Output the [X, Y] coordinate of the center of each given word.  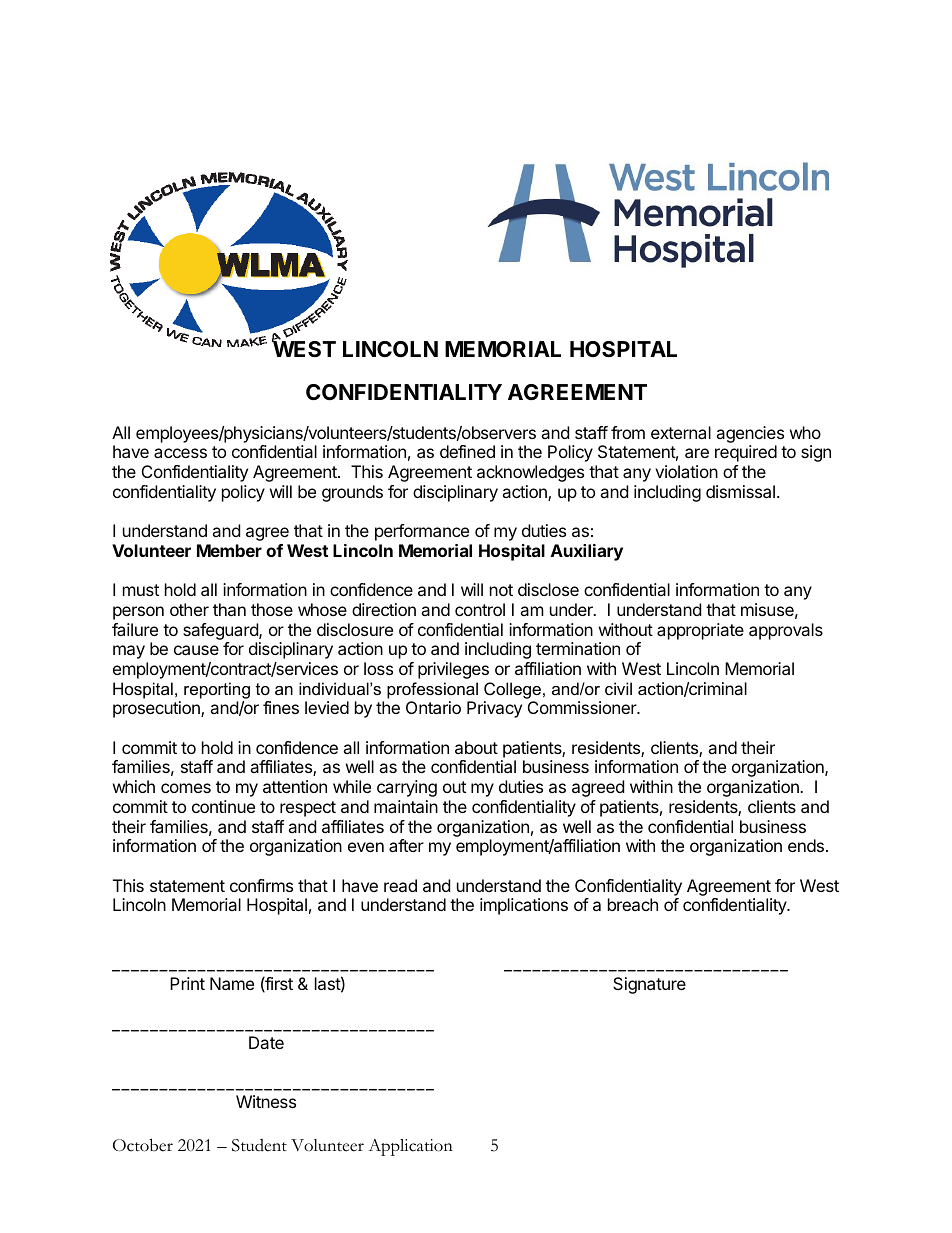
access [180, 453]
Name [232, 983]
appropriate [700, 631]
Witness [266, 1101]
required [746, 453]
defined [467, 451]
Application [410, 1147]
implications [524, 906]
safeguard [221, 631]
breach [633, 904]
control [480, 609]
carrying [407, 788]
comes [186, 788]
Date [266, 1042]
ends [806, 845]
